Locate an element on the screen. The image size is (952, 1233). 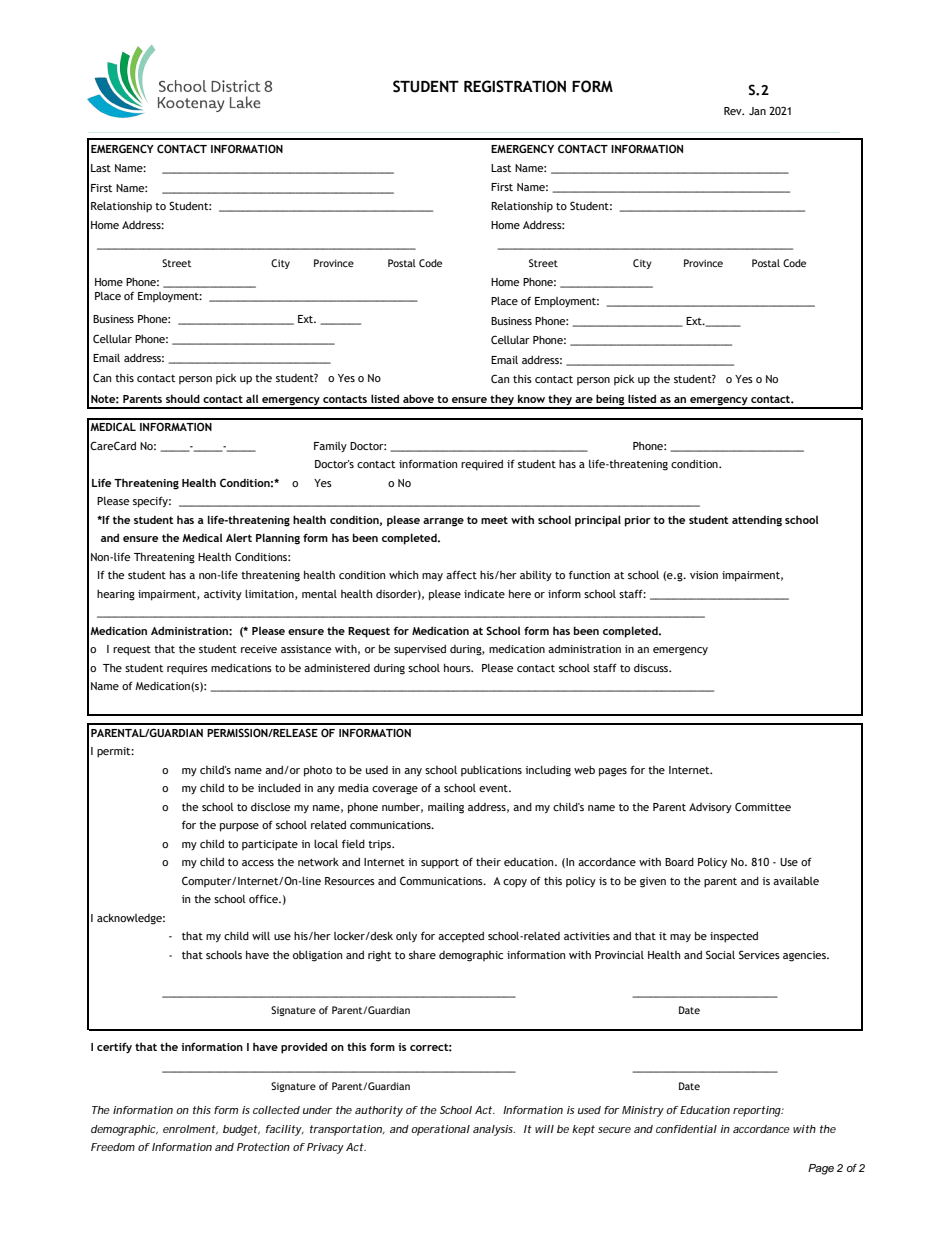
above is located at coordinates (418, 398).
